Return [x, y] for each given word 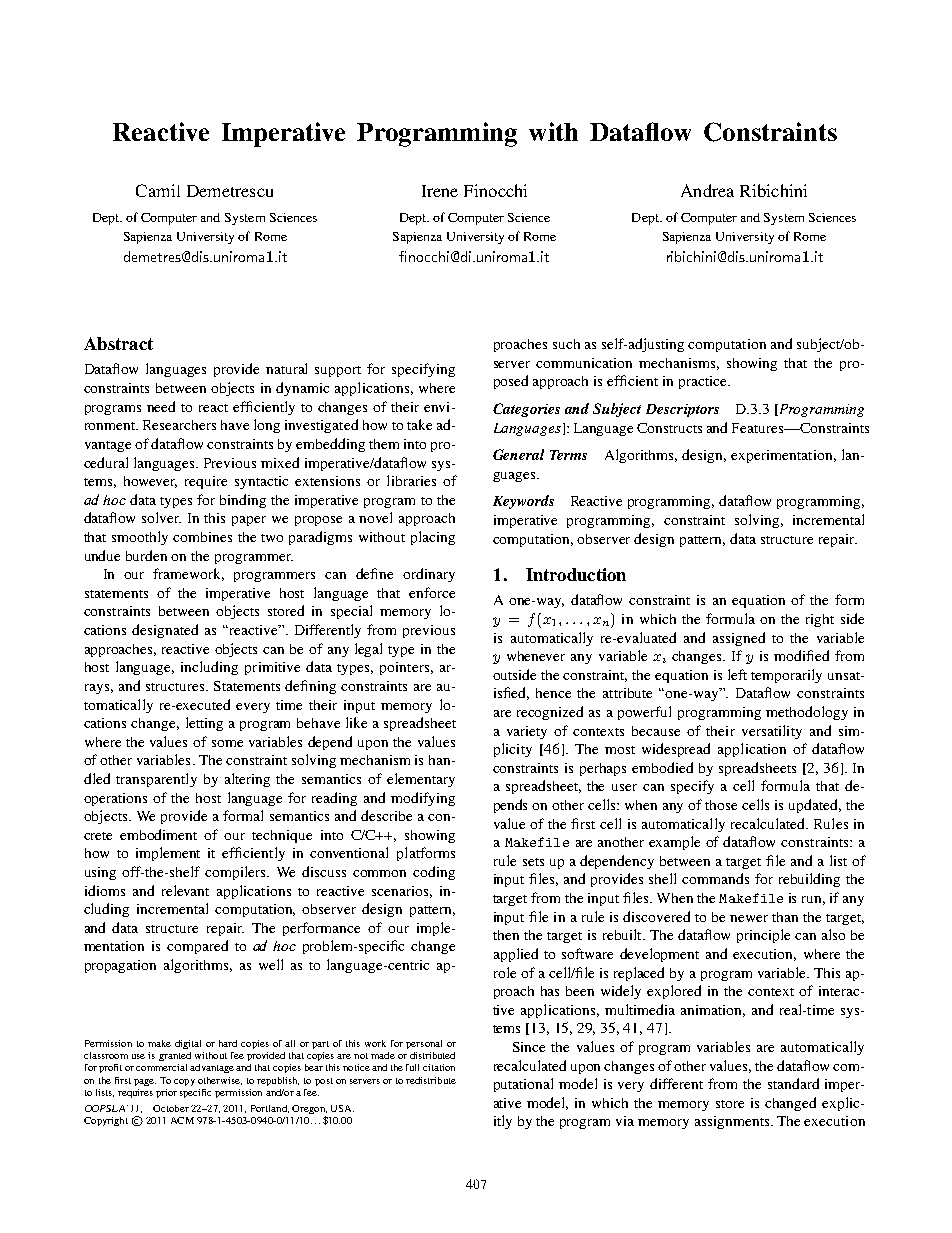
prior [166, 1093]
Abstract [118, 343]
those [721, 805]
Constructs [669, 428]
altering [247, 780]
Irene [440, 191]
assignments [733, 1122]
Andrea [707, 190]
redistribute [431, 1080]
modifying [423, 799]
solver [161, 517]
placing [433, 538]
